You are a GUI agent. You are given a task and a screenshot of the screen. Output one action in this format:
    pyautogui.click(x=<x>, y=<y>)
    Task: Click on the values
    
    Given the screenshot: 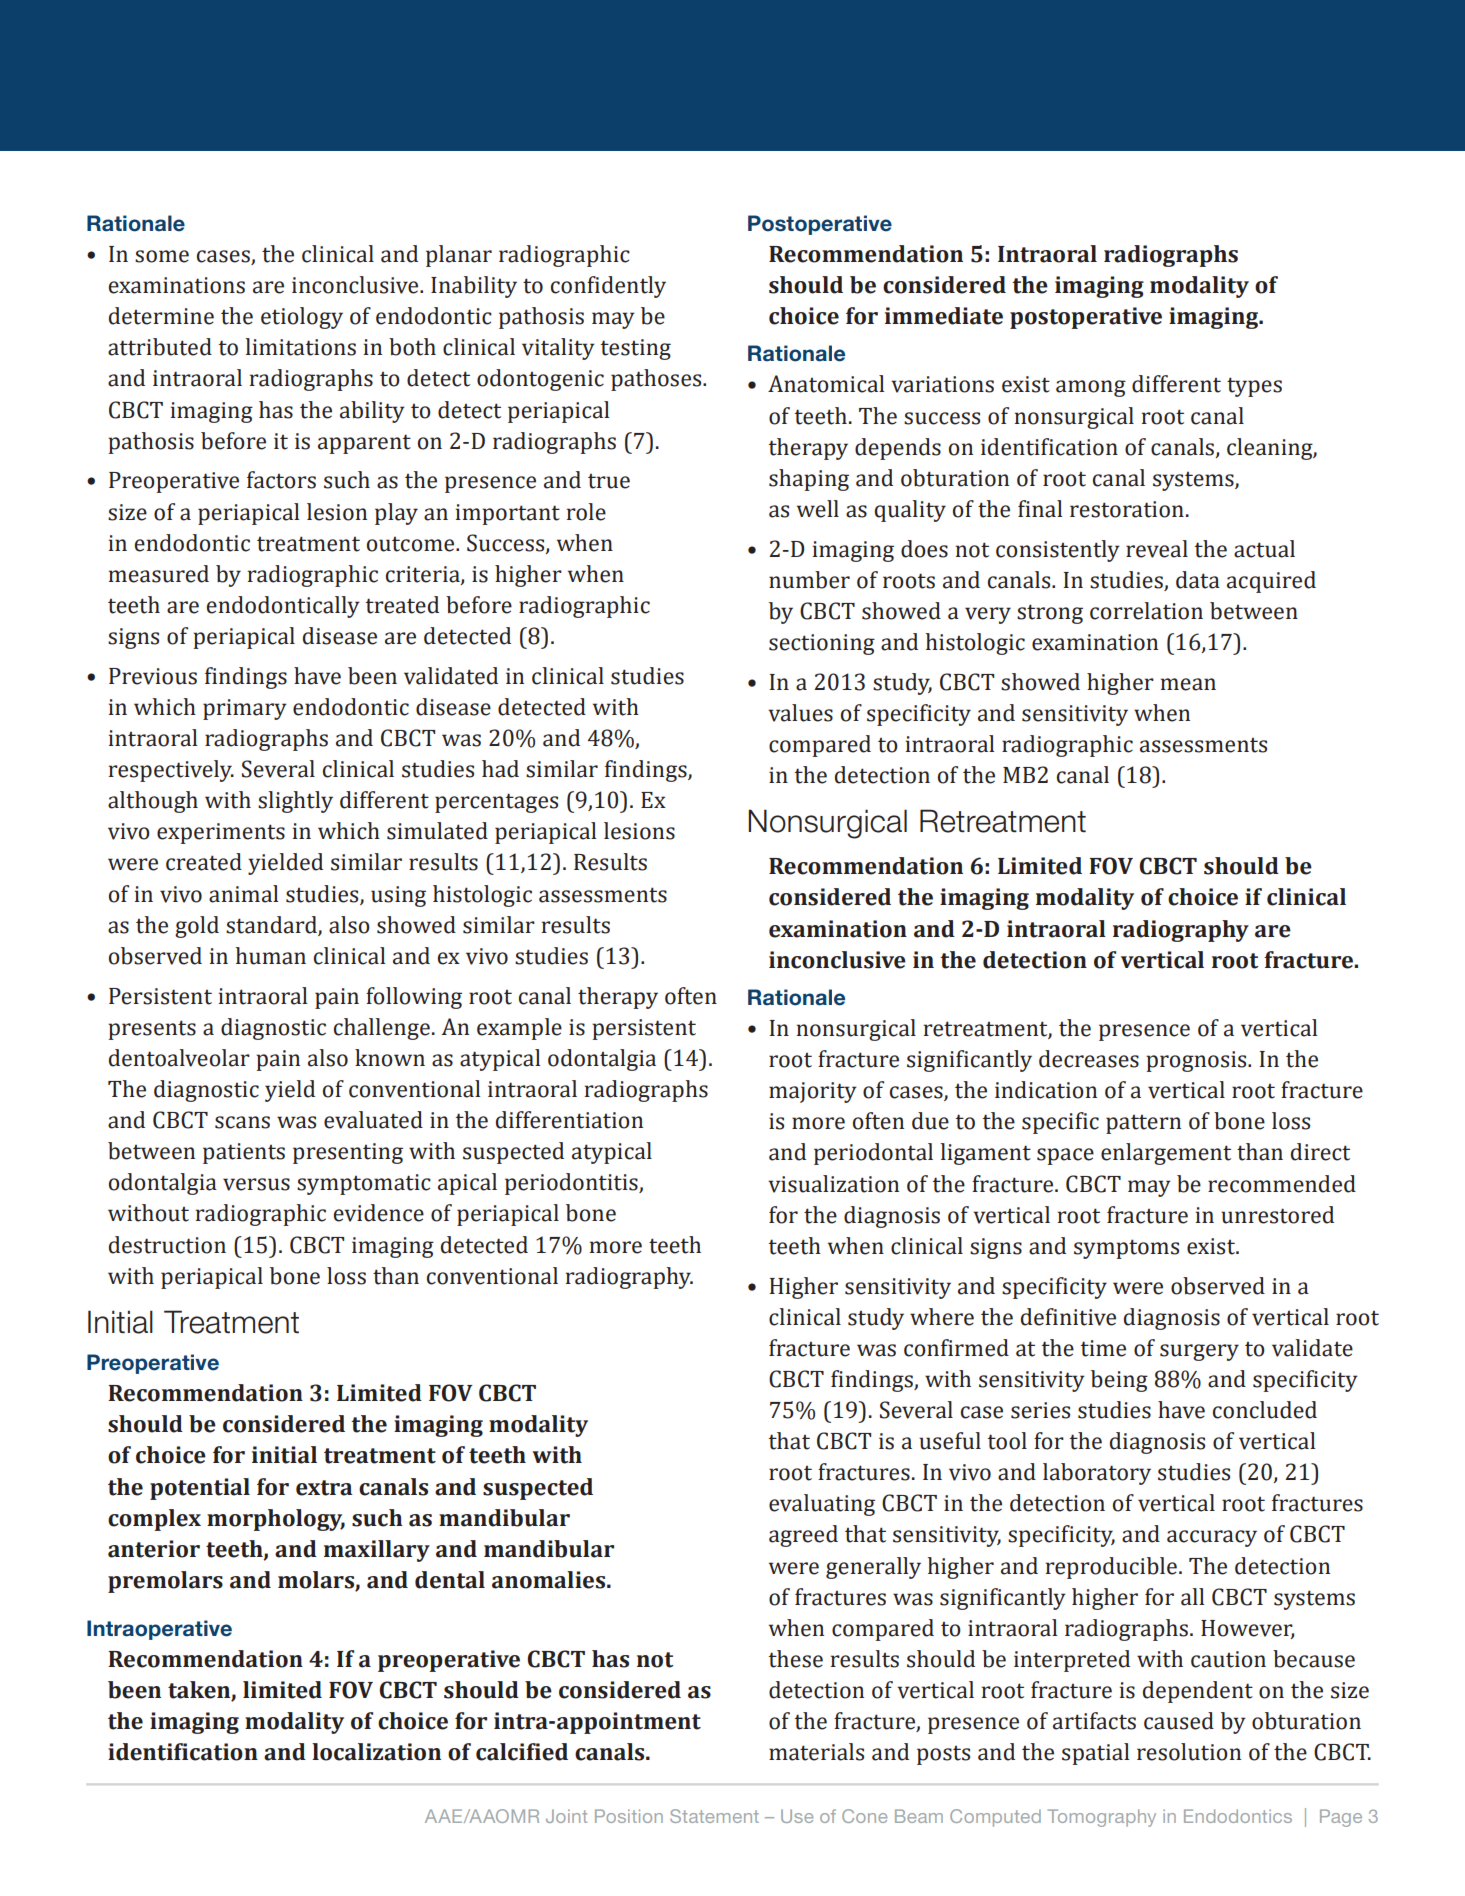 What is the action you would take?
    pyautogui.click(x=800, y=713)
